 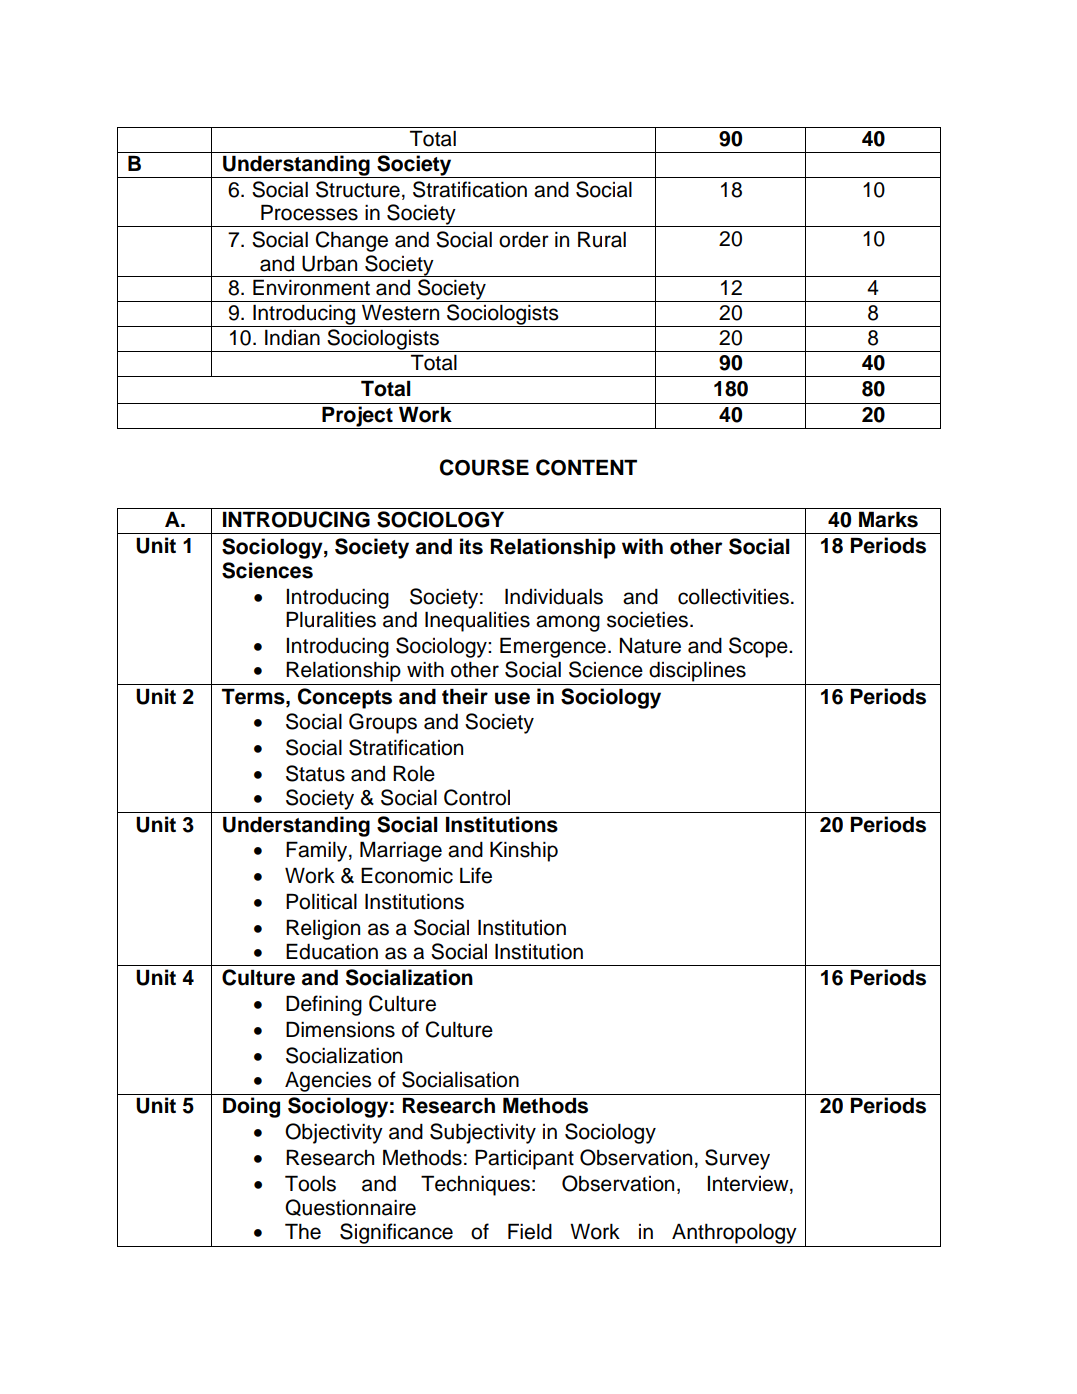 What do you see at coordinates (602, 239) in the document?
I see `Rural` at bounding box center [602, 239].
